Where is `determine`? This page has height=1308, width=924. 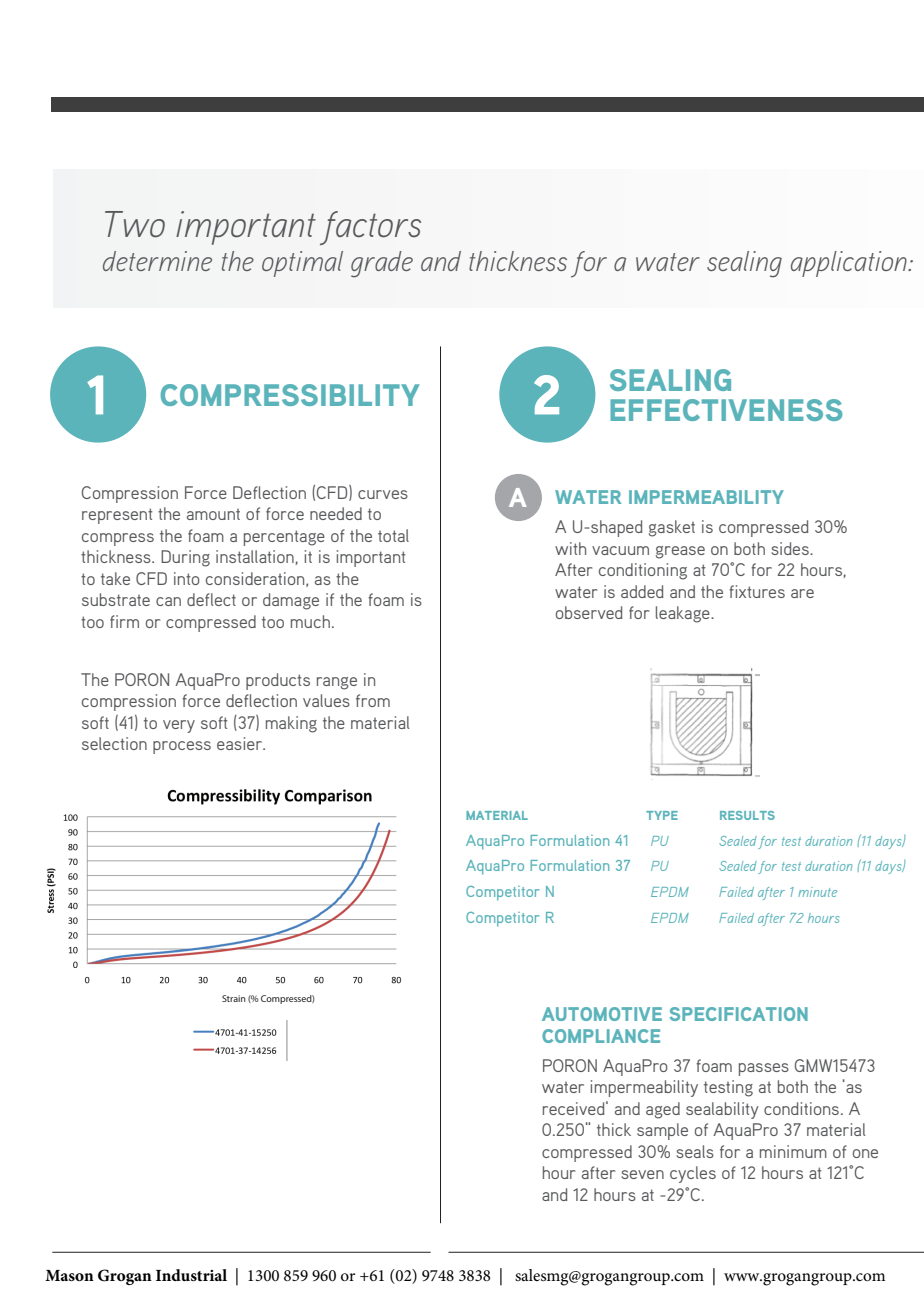
determine is located at coordinates (157, 261).
